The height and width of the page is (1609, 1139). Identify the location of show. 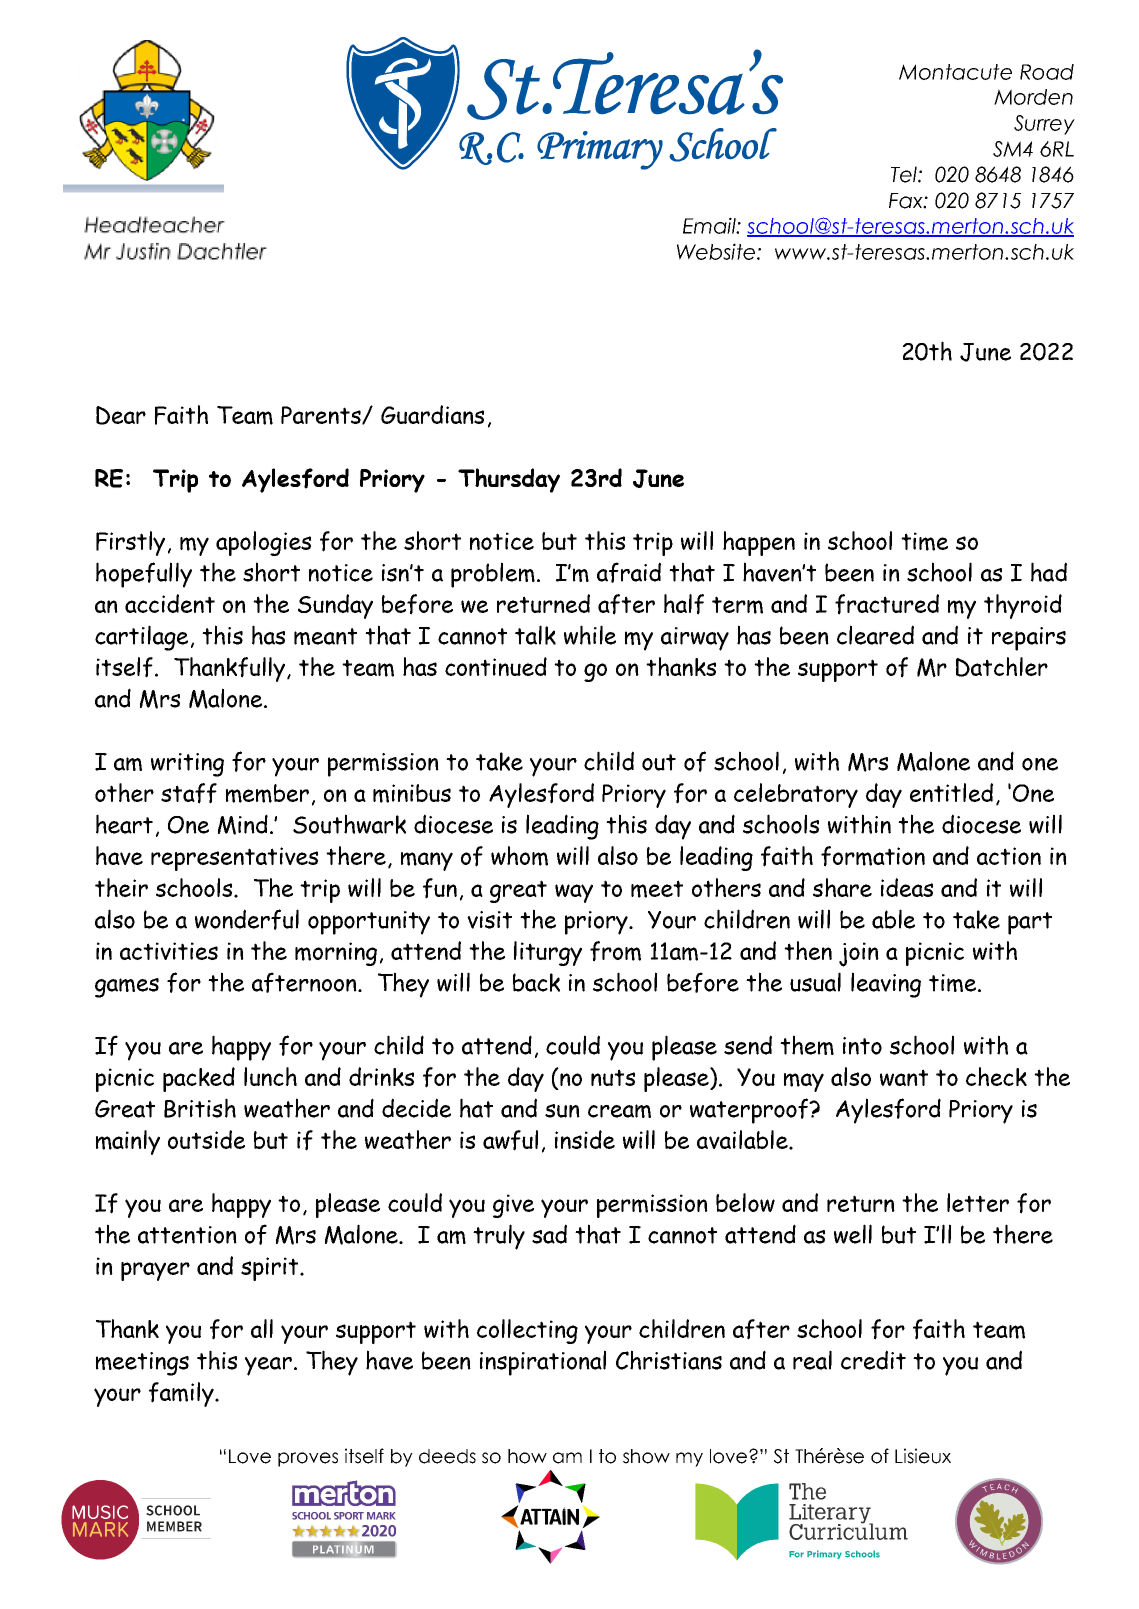
(646, 1456).
